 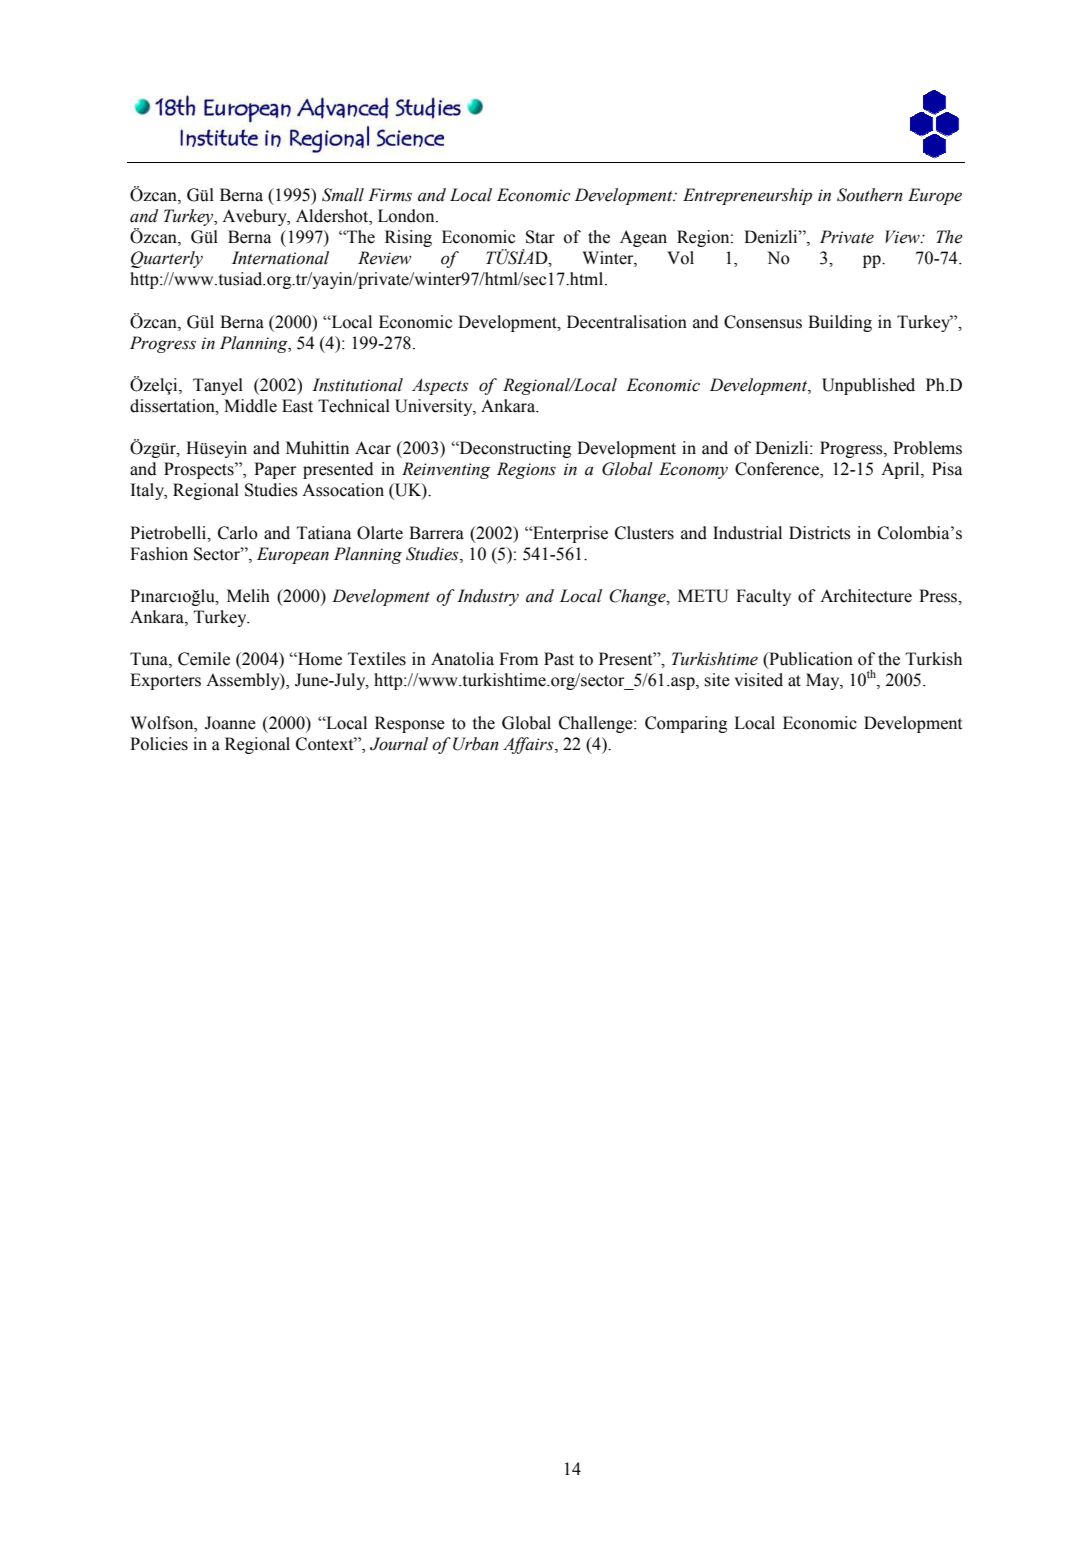 I want to click on Comparing, so click(x=686, y=724).
